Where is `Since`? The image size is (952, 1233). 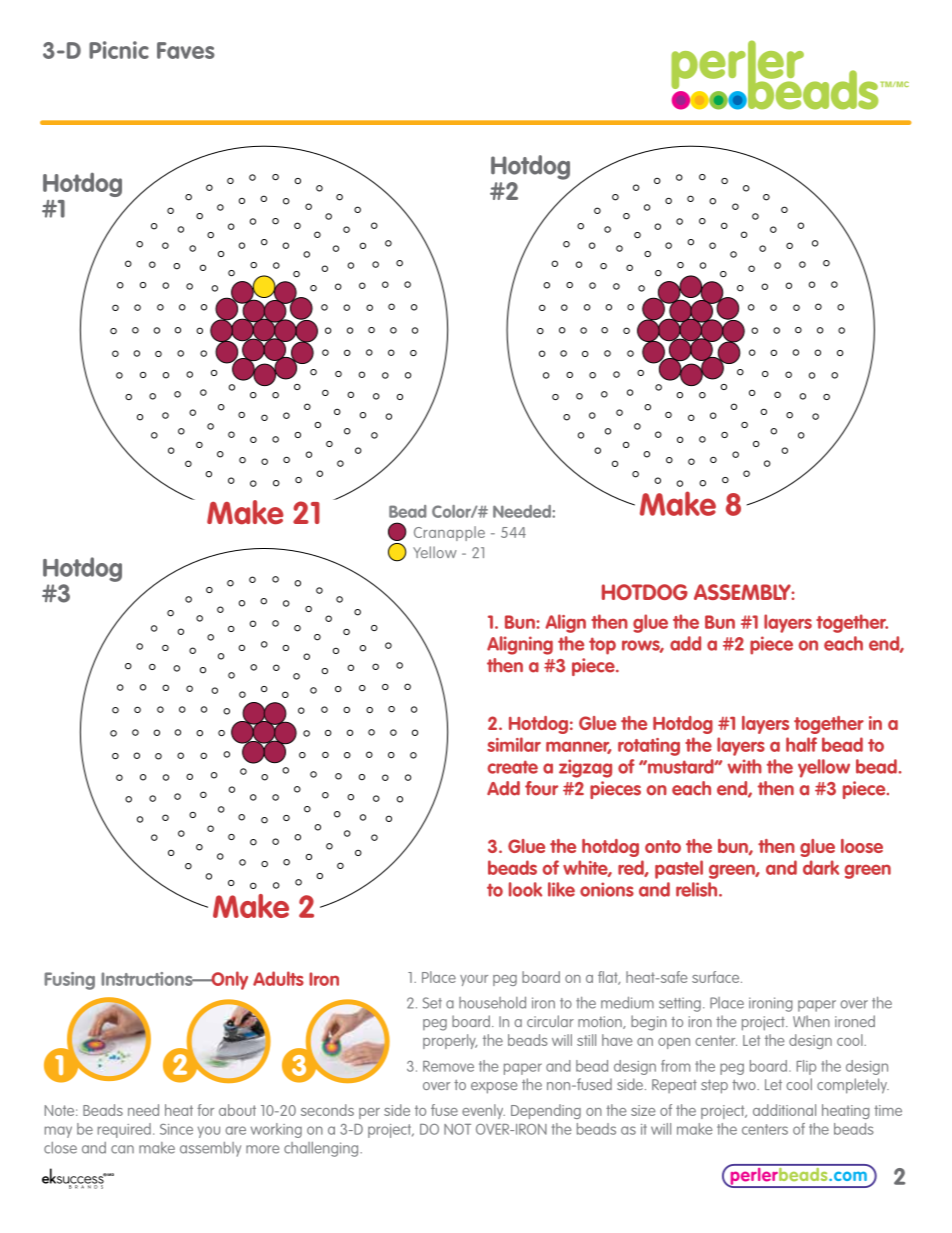
Since is located at coordinates (176, 1129).
